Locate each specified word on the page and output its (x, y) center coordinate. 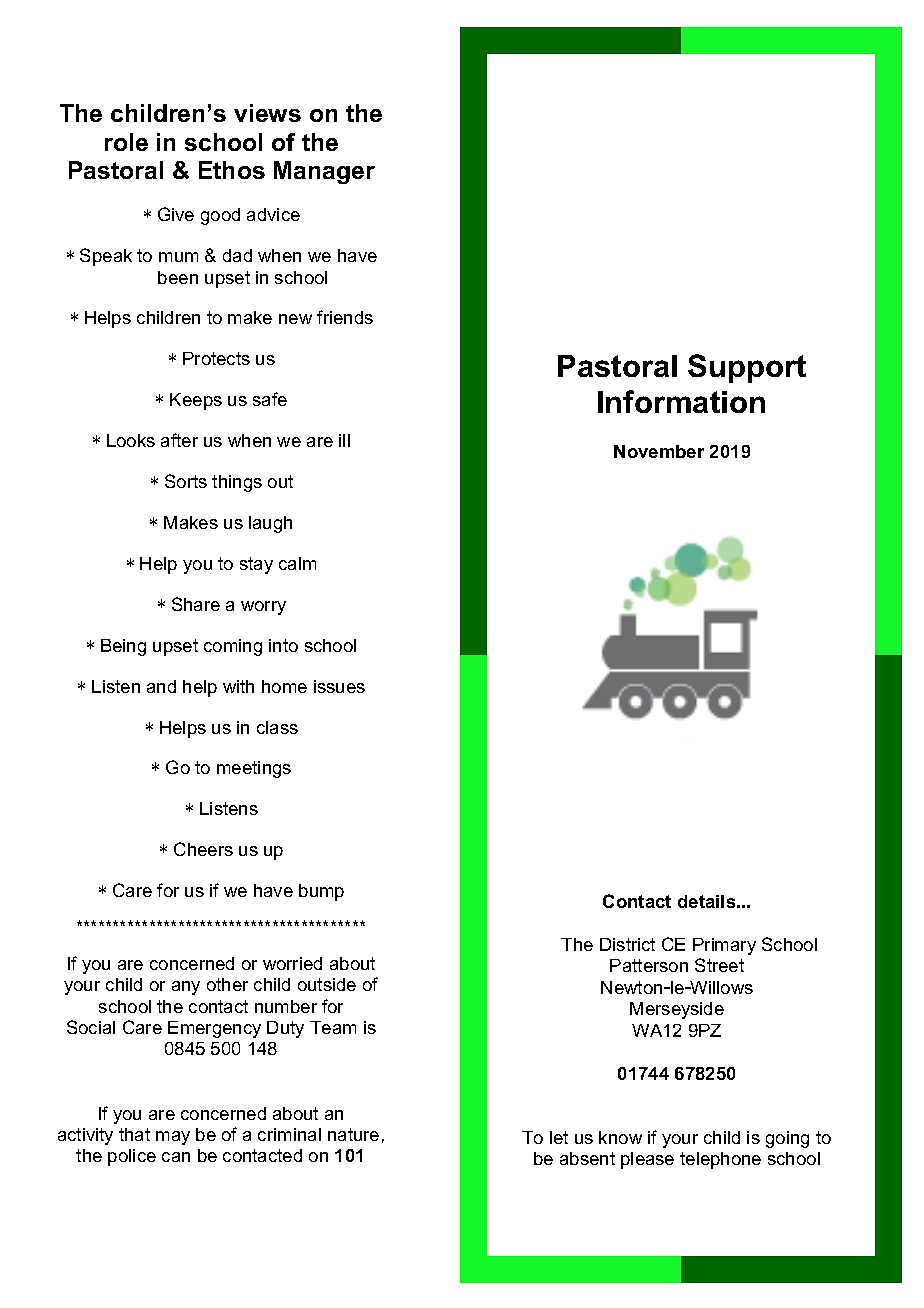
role (126, 142)
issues (339, 686)
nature (353, 1134)
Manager (324, 172)
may (173, 1138)
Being (123, 647)
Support (747, 368)
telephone (720, 1160)
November (659, 451)
